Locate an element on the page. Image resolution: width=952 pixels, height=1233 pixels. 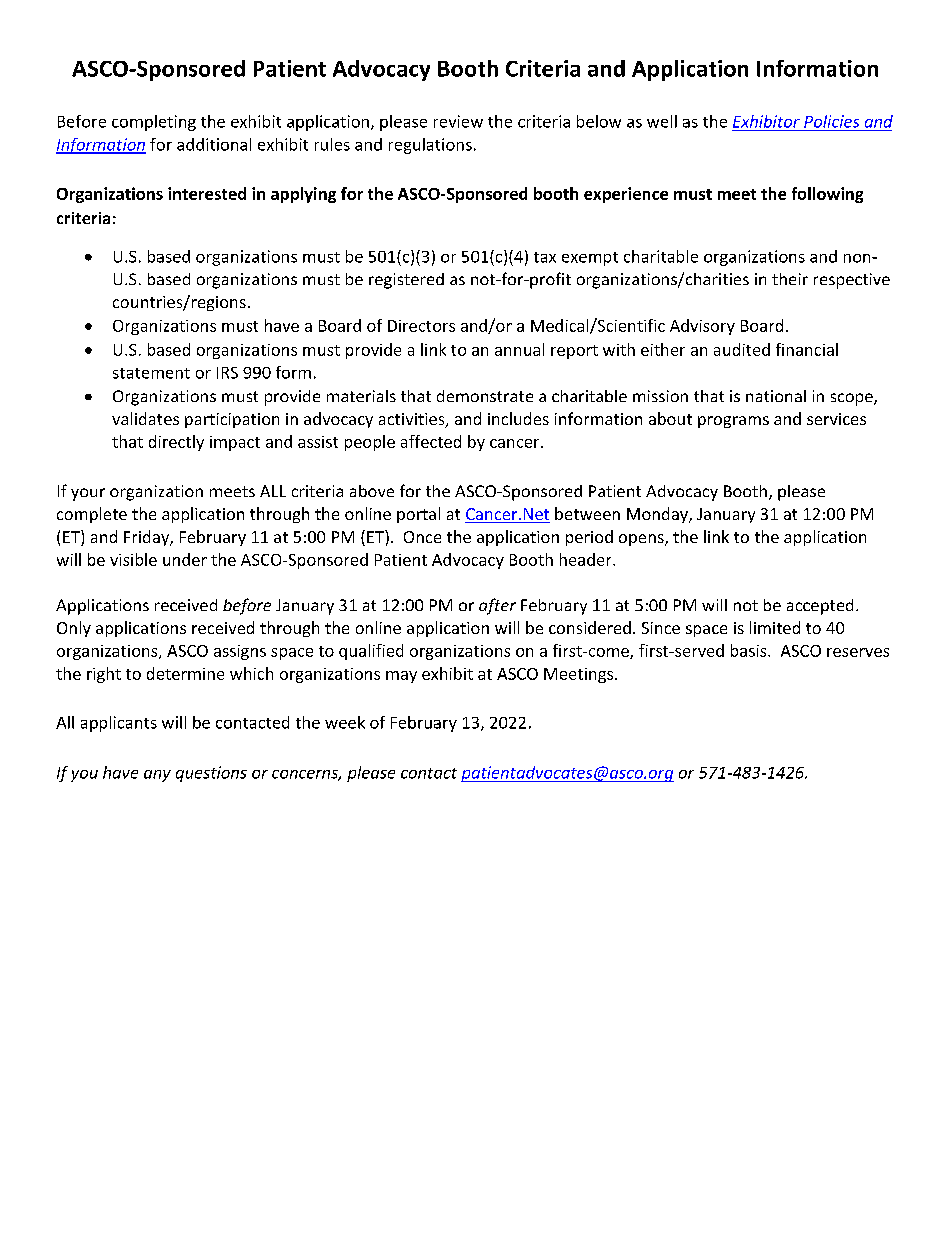
basis is located at coordinates (750, 650).
